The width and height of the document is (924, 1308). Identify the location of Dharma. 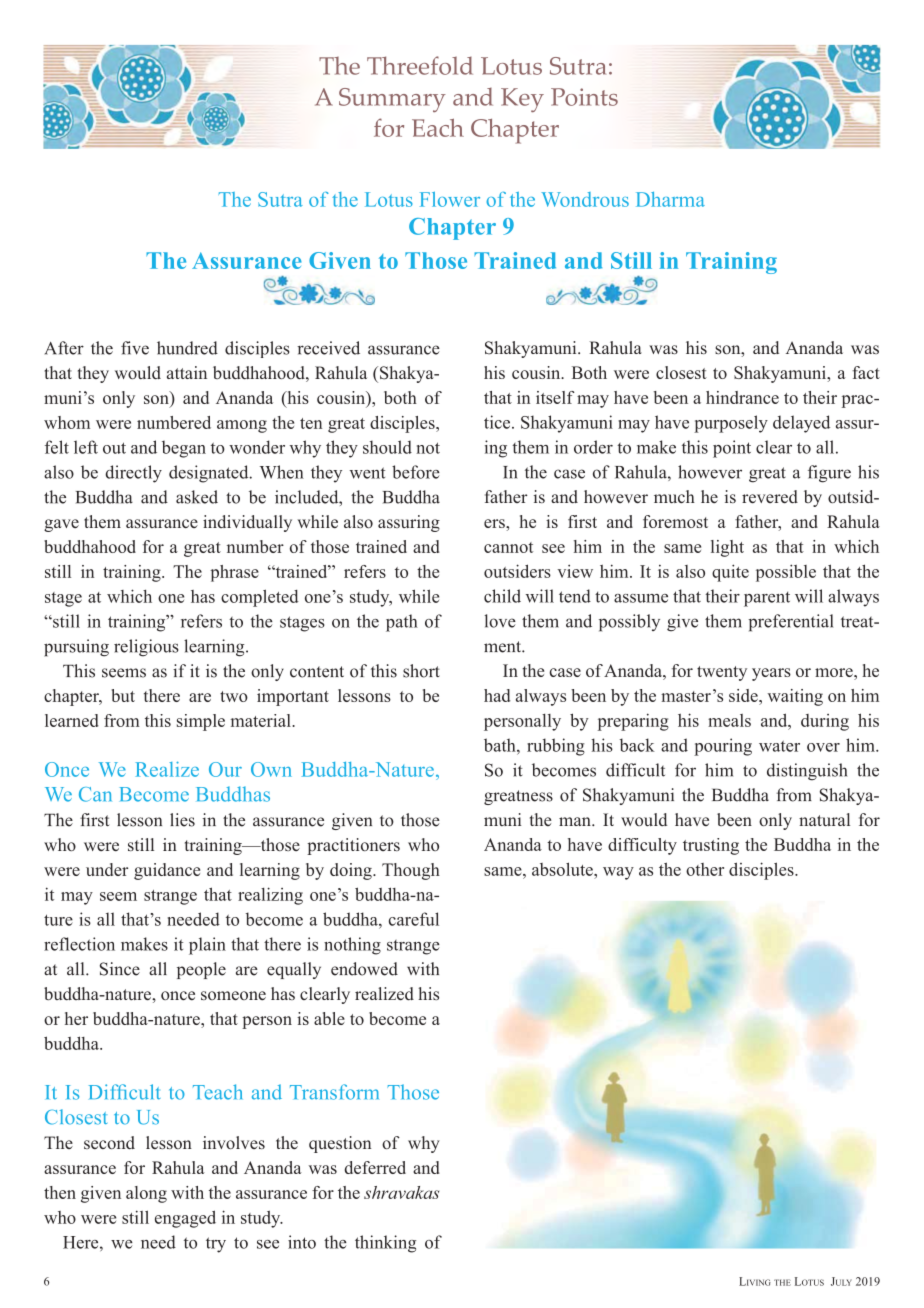
(670, 199).
